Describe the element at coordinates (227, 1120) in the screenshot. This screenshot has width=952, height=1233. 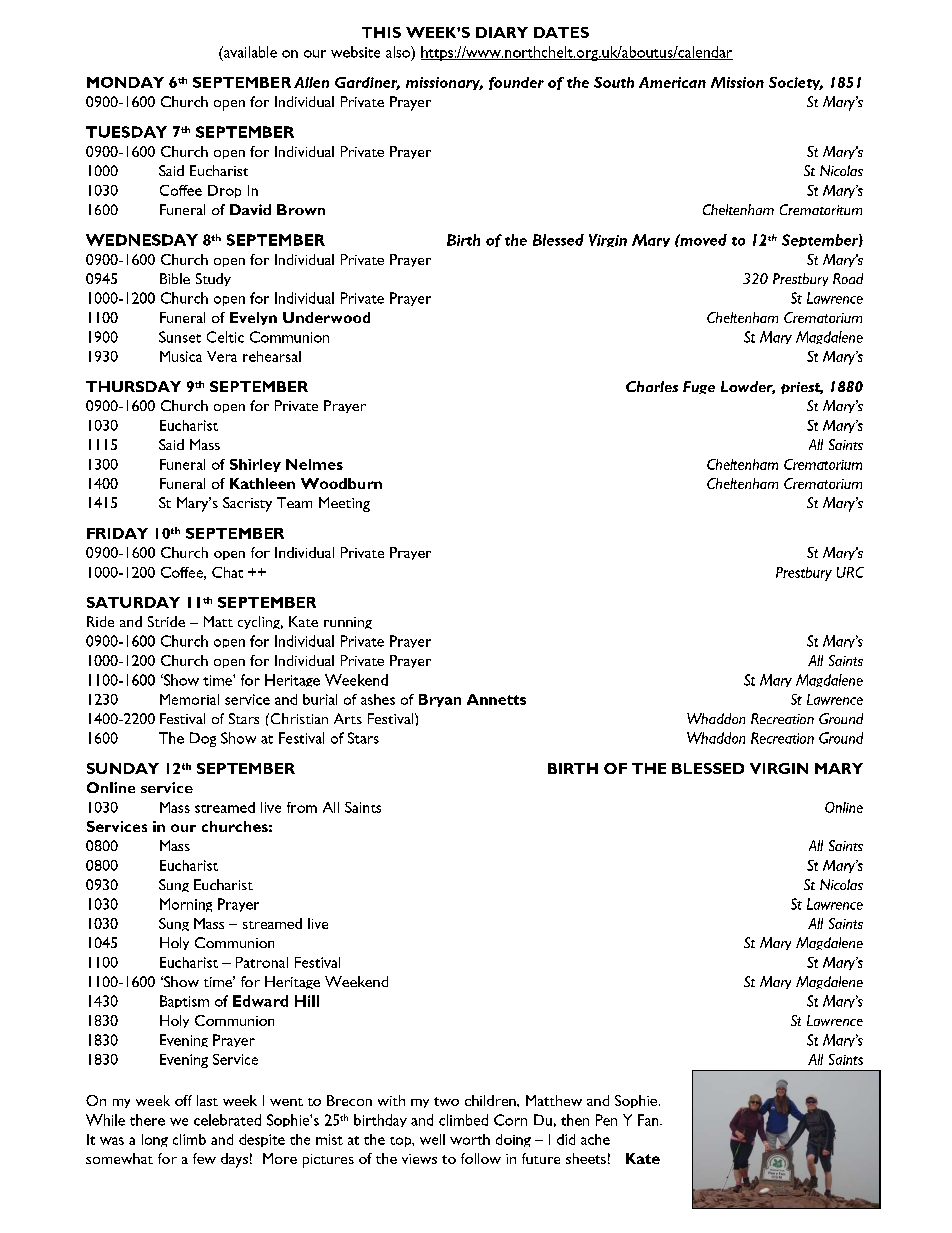
I see `celebrated` at that location.
